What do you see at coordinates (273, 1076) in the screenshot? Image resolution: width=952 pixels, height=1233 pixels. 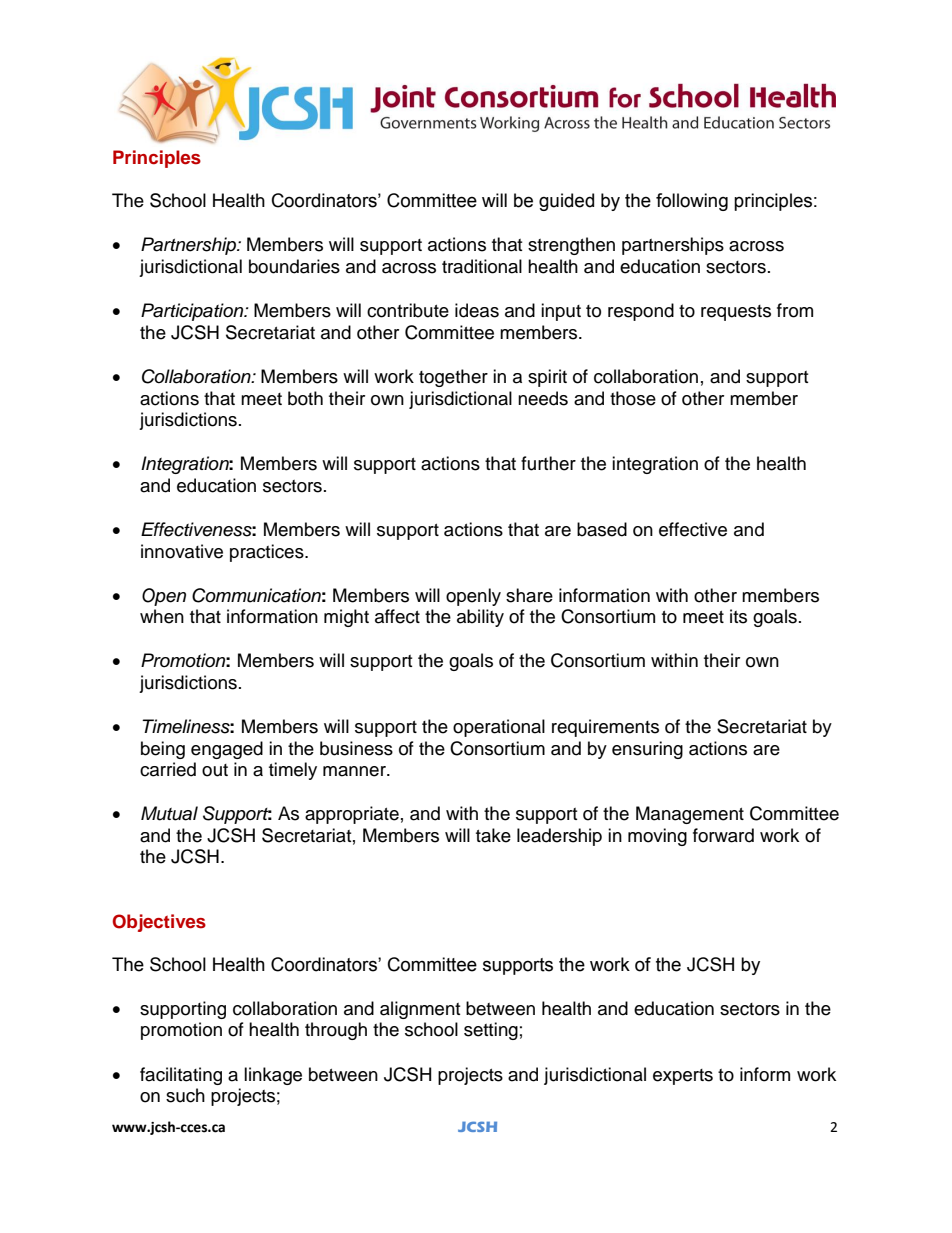 I see `linkage` at bounding box center [273, 1076].
